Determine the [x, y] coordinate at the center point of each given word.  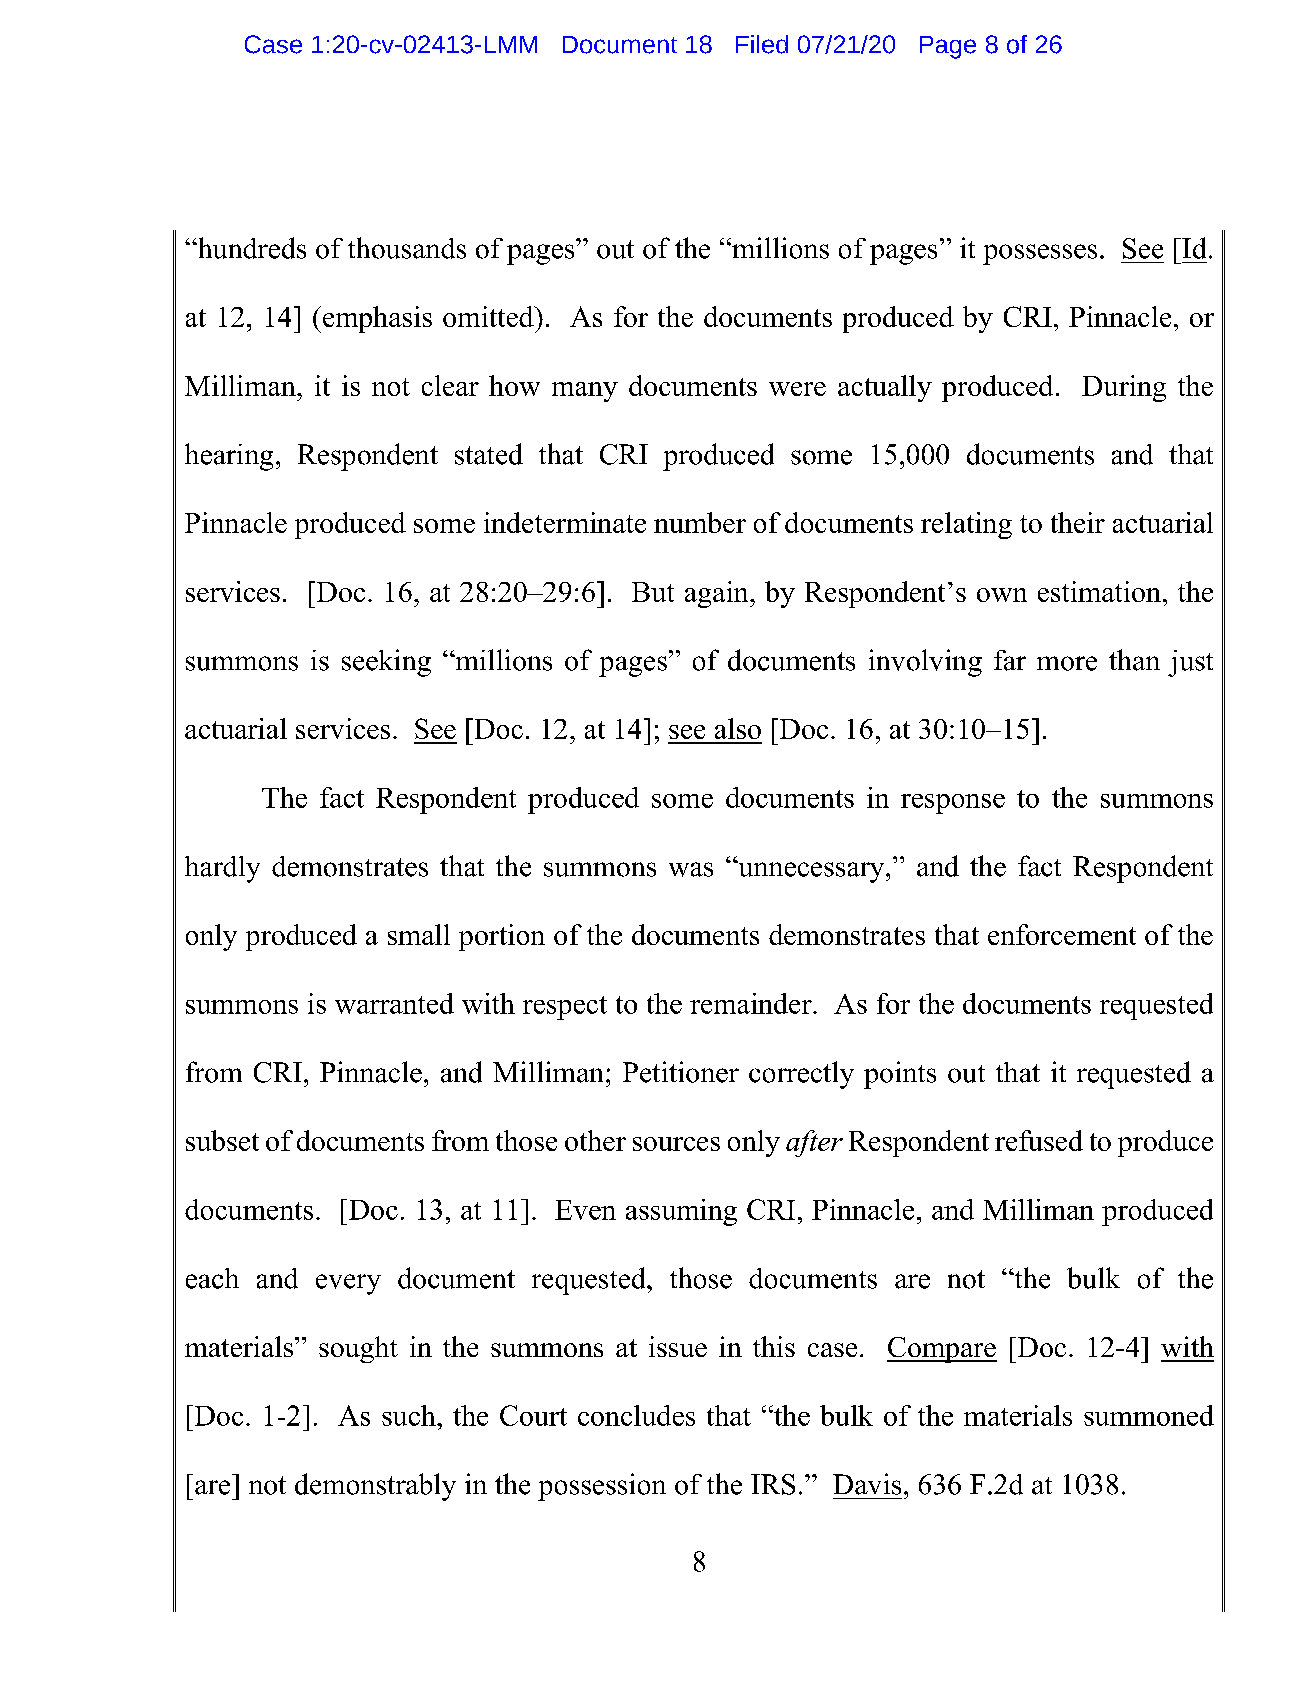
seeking [386, 663]
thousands [407, 248]
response [953, 804]
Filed [762, 44]
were [797, 389]
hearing [229, 457]
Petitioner [681, 1072]
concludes [636, 1415]
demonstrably [375, 1487]
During [1124, 388]
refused [1039, 1140]
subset [222, 1140]
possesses [1040, 254]
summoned [1149, 1415]
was [691, 869]
